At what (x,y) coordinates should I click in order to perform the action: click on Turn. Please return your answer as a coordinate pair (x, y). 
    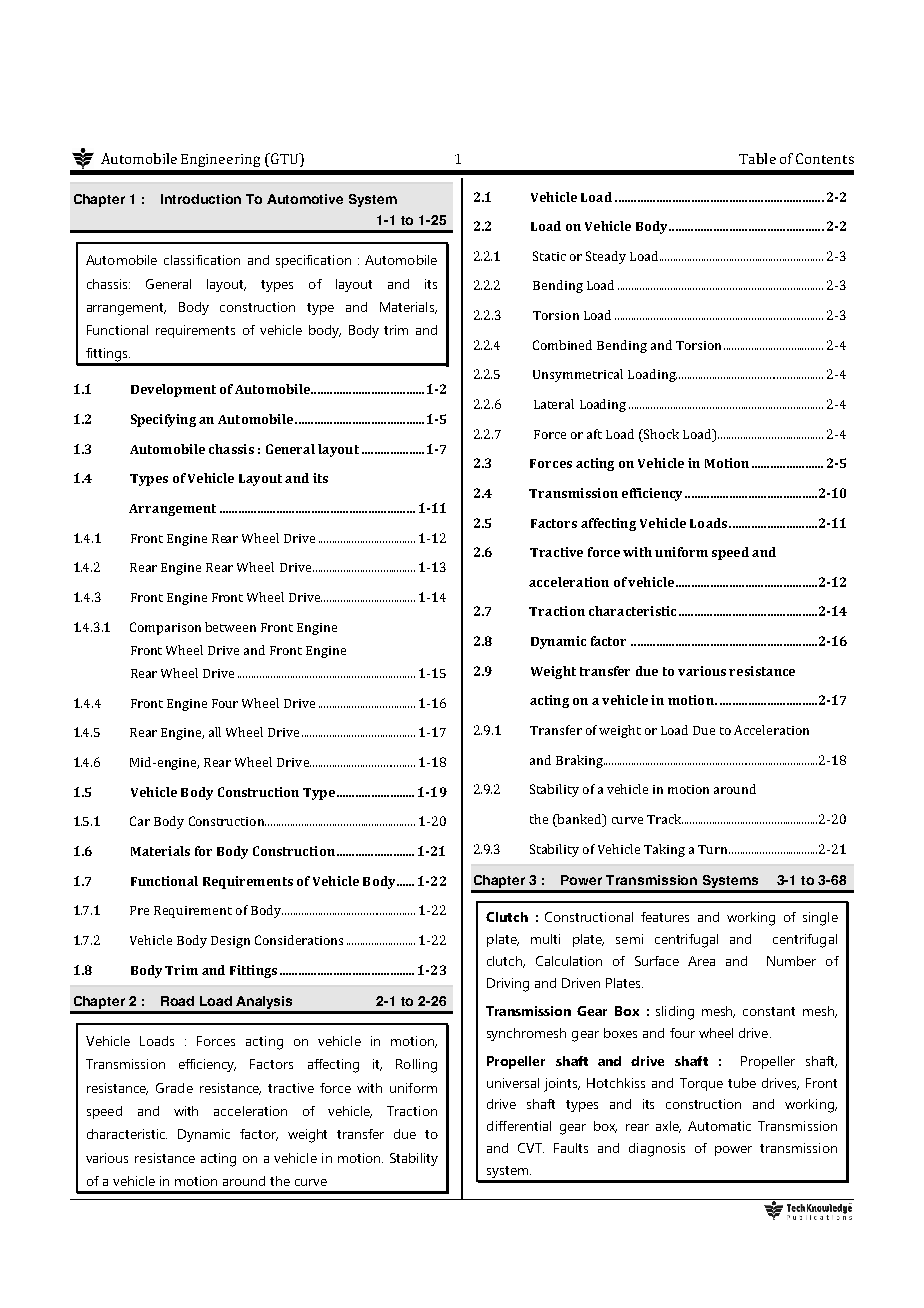
    Looking at the image, I should click on (712, 849).
